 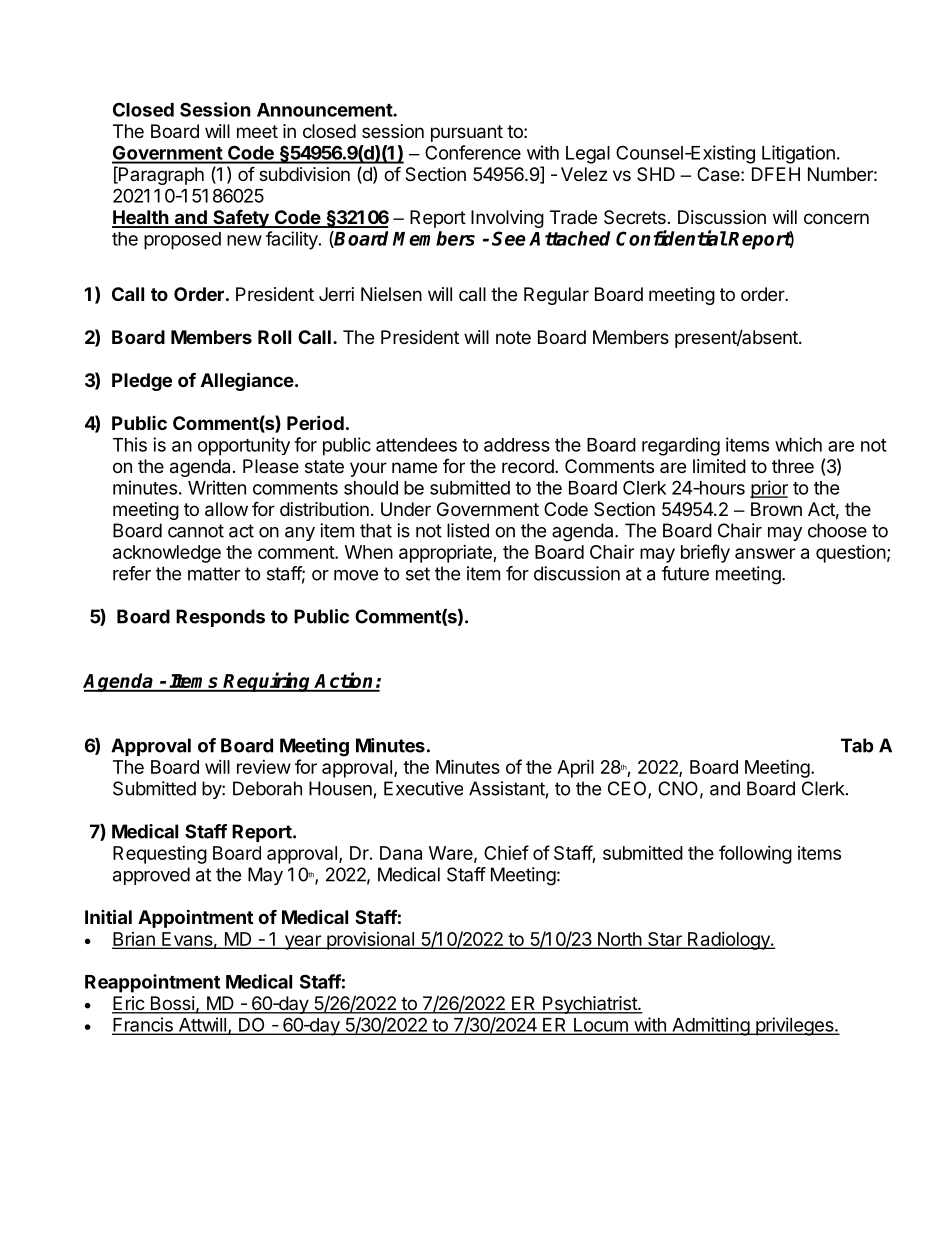 I want to click on Tab, so click(x=857, y=745).
